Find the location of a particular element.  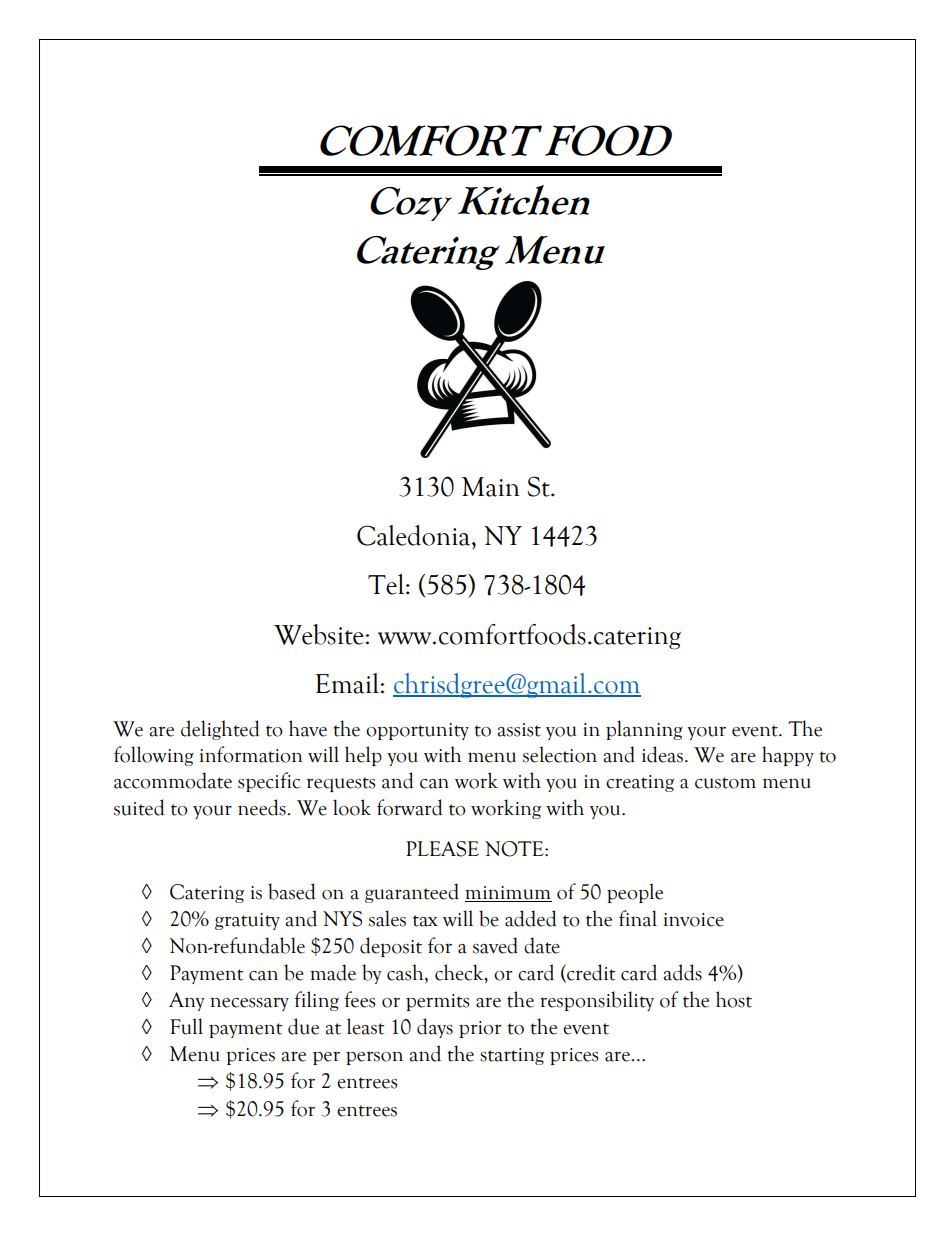

based is located at coordinates (291, 891).
